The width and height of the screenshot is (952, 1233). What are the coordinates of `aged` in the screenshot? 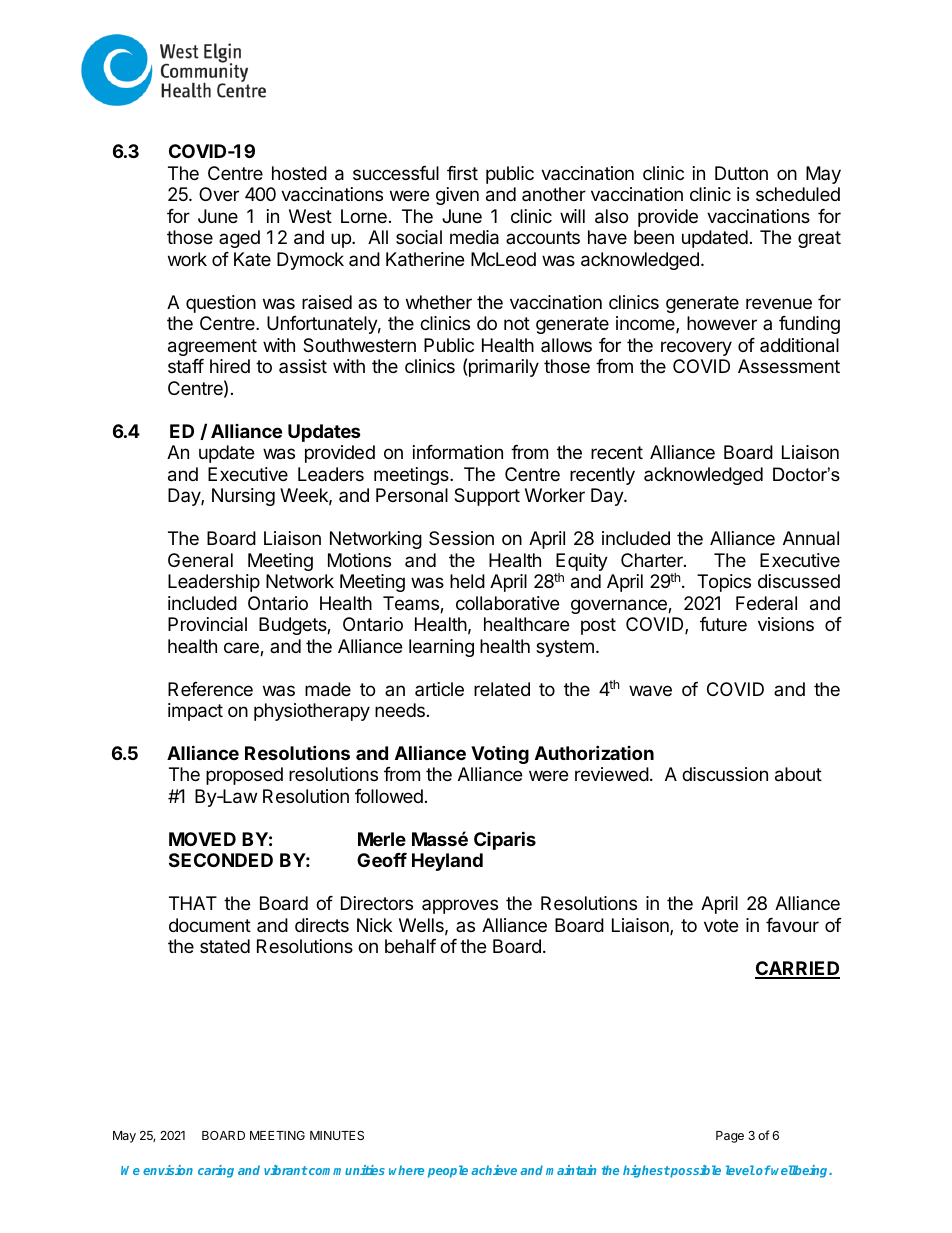 It's located at (239, 239).
